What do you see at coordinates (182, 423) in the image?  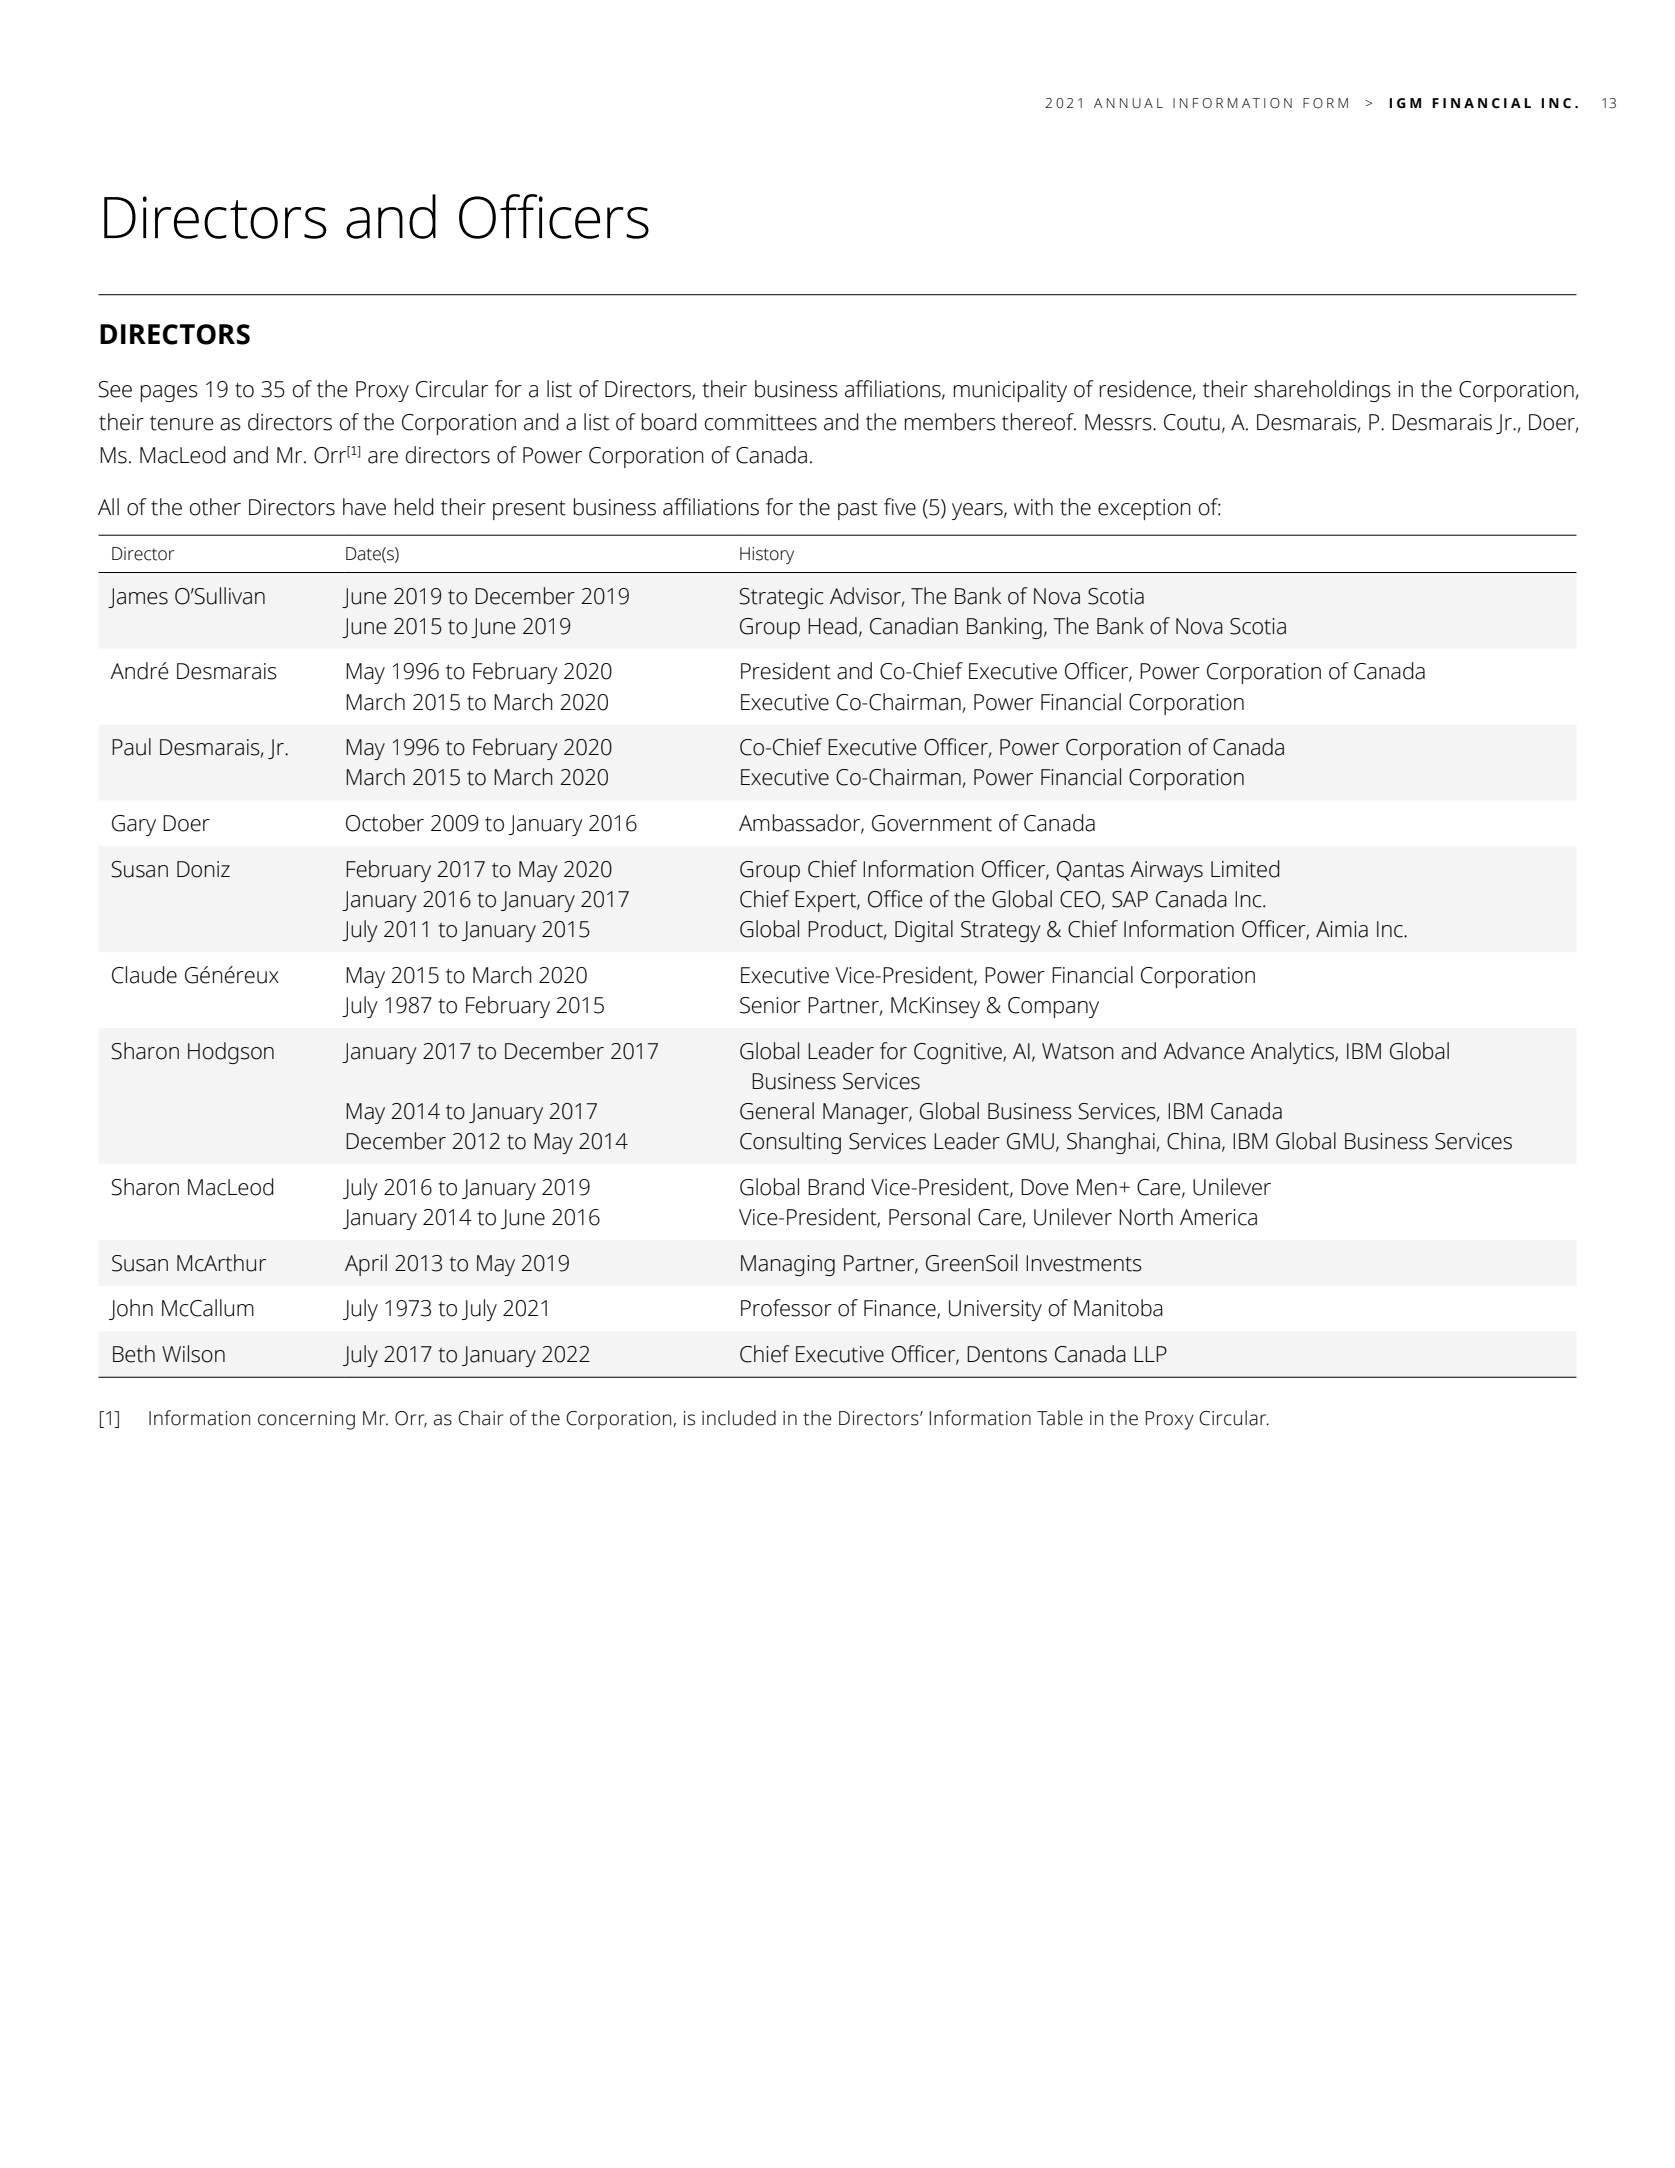 I see `tenure` at bounding box center [182, 423].
